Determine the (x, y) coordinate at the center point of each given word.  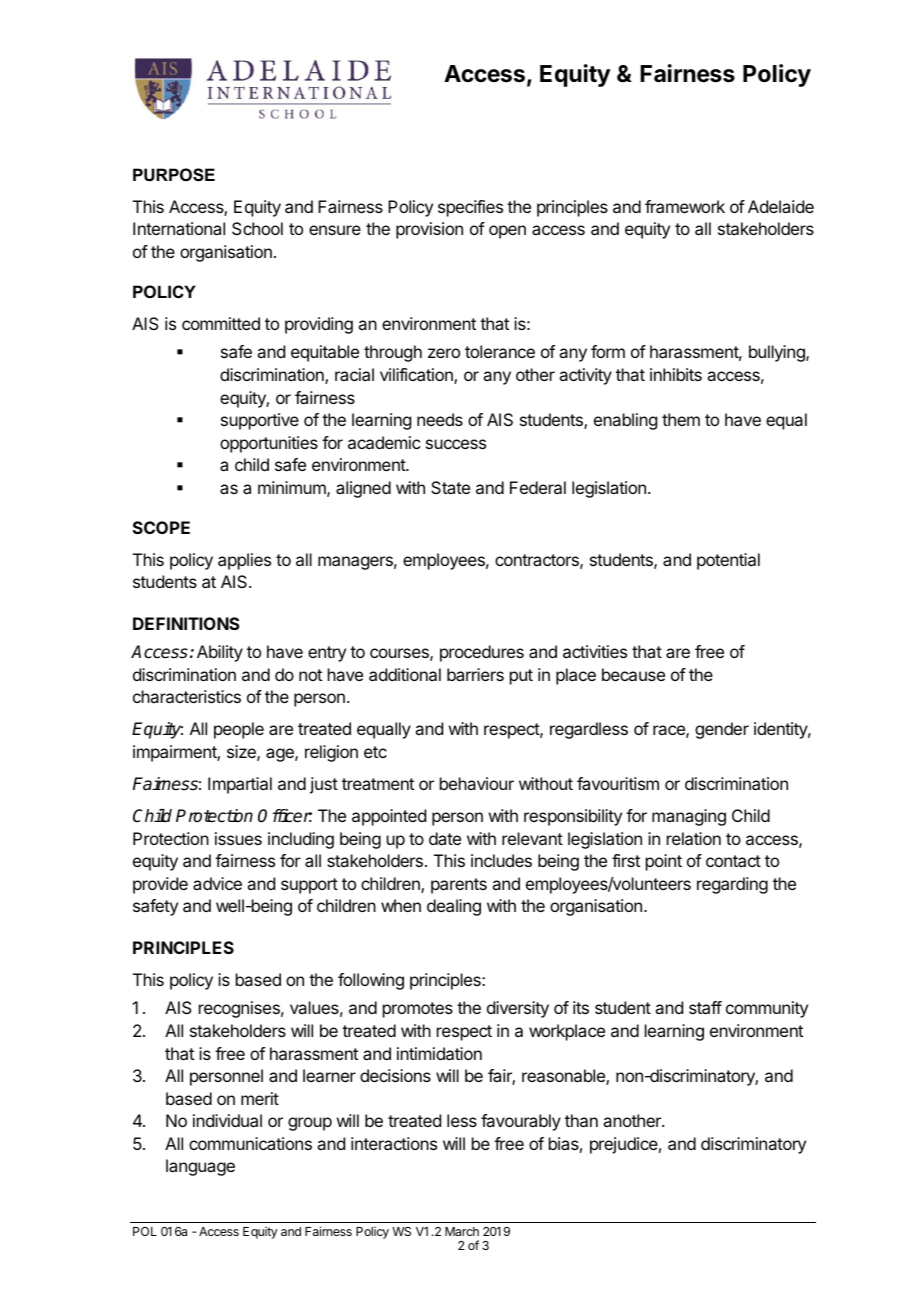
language (200, 1167)
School (257, 228)
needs (440, 419)
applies (244, 561)
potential (728, 561)
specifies (470, 208)
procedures (482, 653)
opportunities (269, 444)
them (681, 419)
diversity (518, 1009)
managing (689, 817)
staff (705, 1007)
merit (260, 1098)
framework (685, 206)
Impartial (240, 785)
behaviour (477, 783)
